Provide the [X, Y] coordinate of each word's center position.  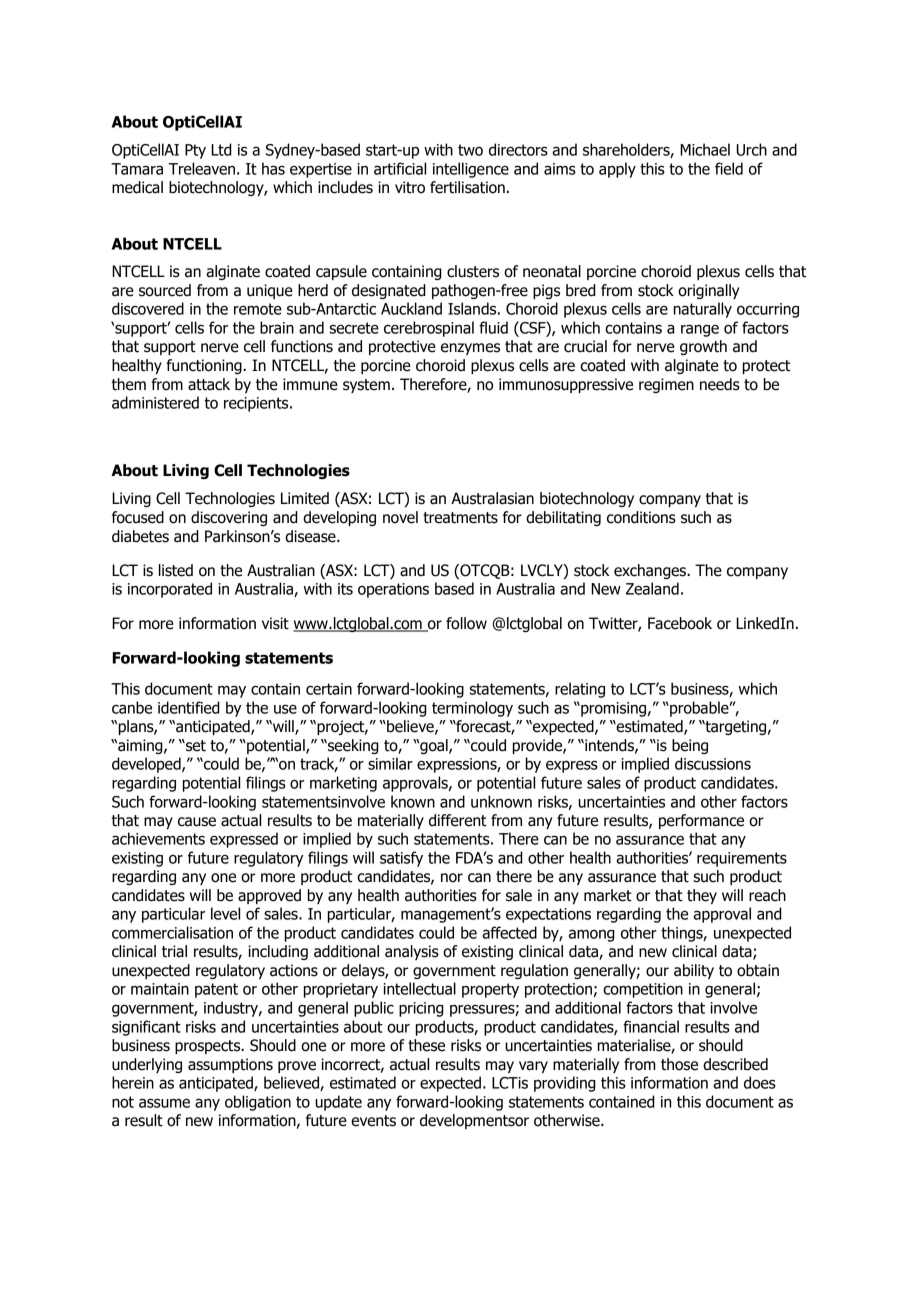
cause [197, 822]
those [679, 1064]
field [729, 168]
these [426, 1045]
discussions [713, 763]
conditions [641, 517]
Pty [195, 151]
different [457, 820]
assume [164, 1103]
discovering [229, 518]
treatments [460, 518]
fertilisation [467, 187]
